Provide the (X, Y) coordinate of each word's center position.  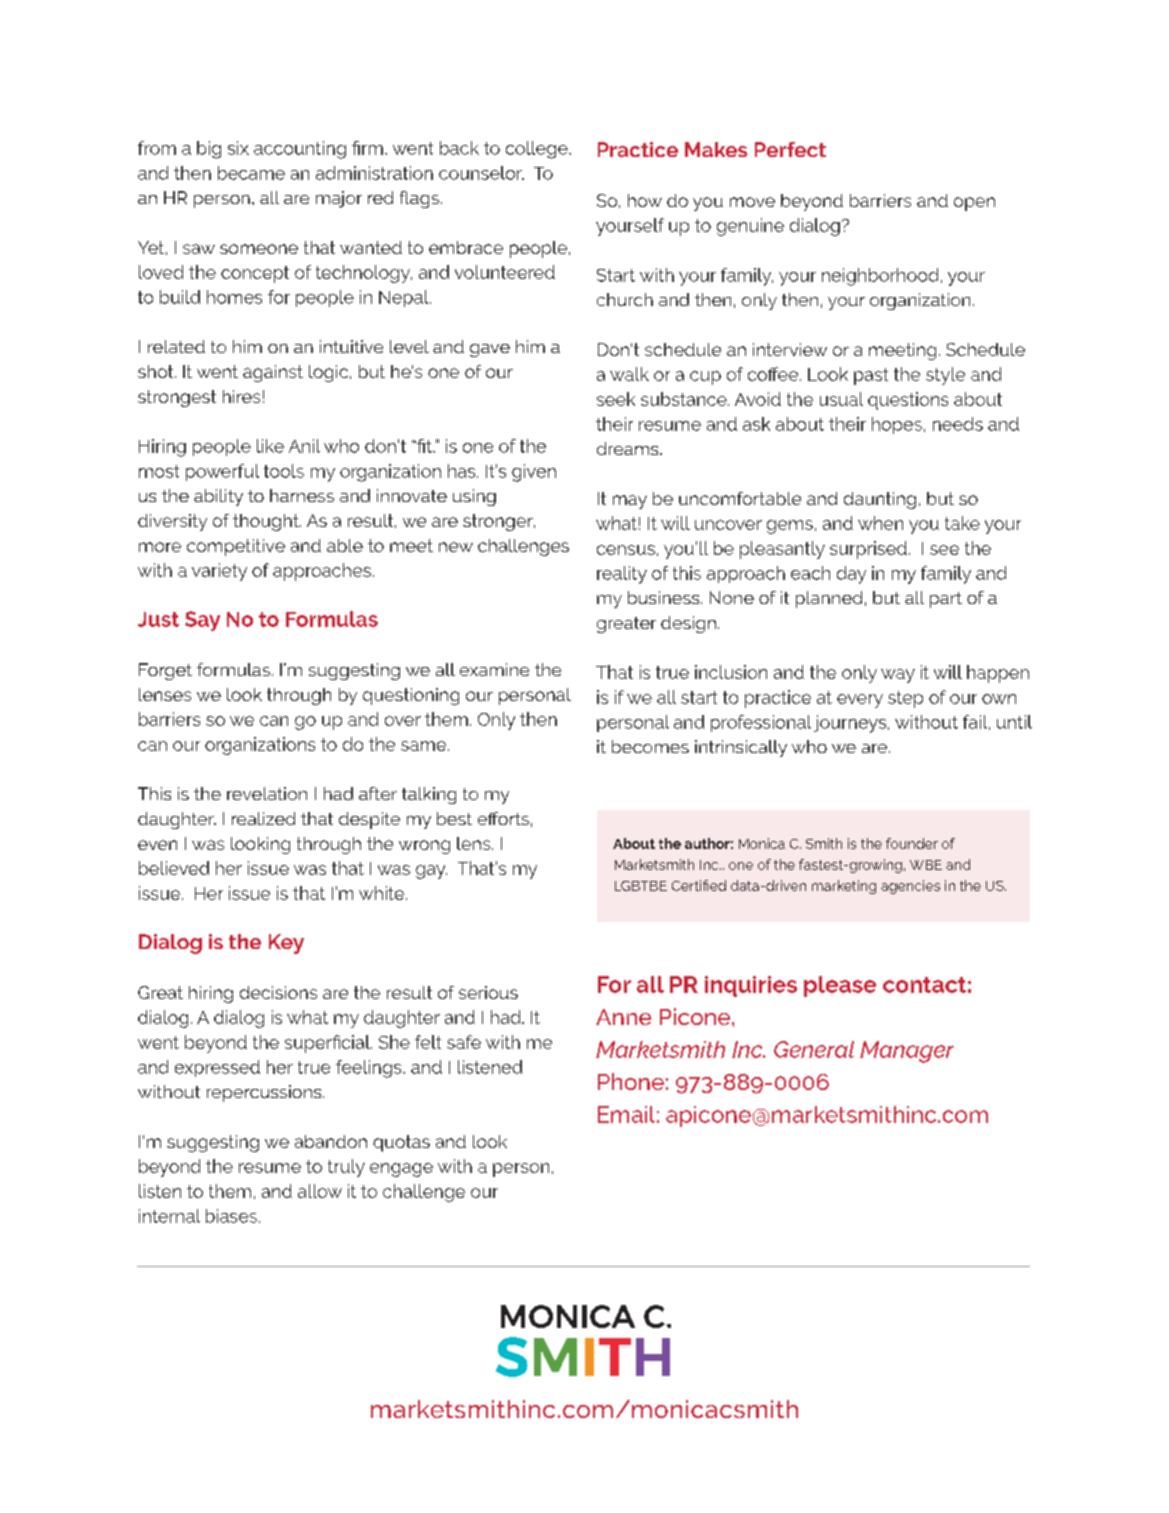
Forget (165, 671)
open (974, 204)
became (251, 173)
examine (494, 669)
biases (231, 1216)
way (898, 676)
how (645, 200)
